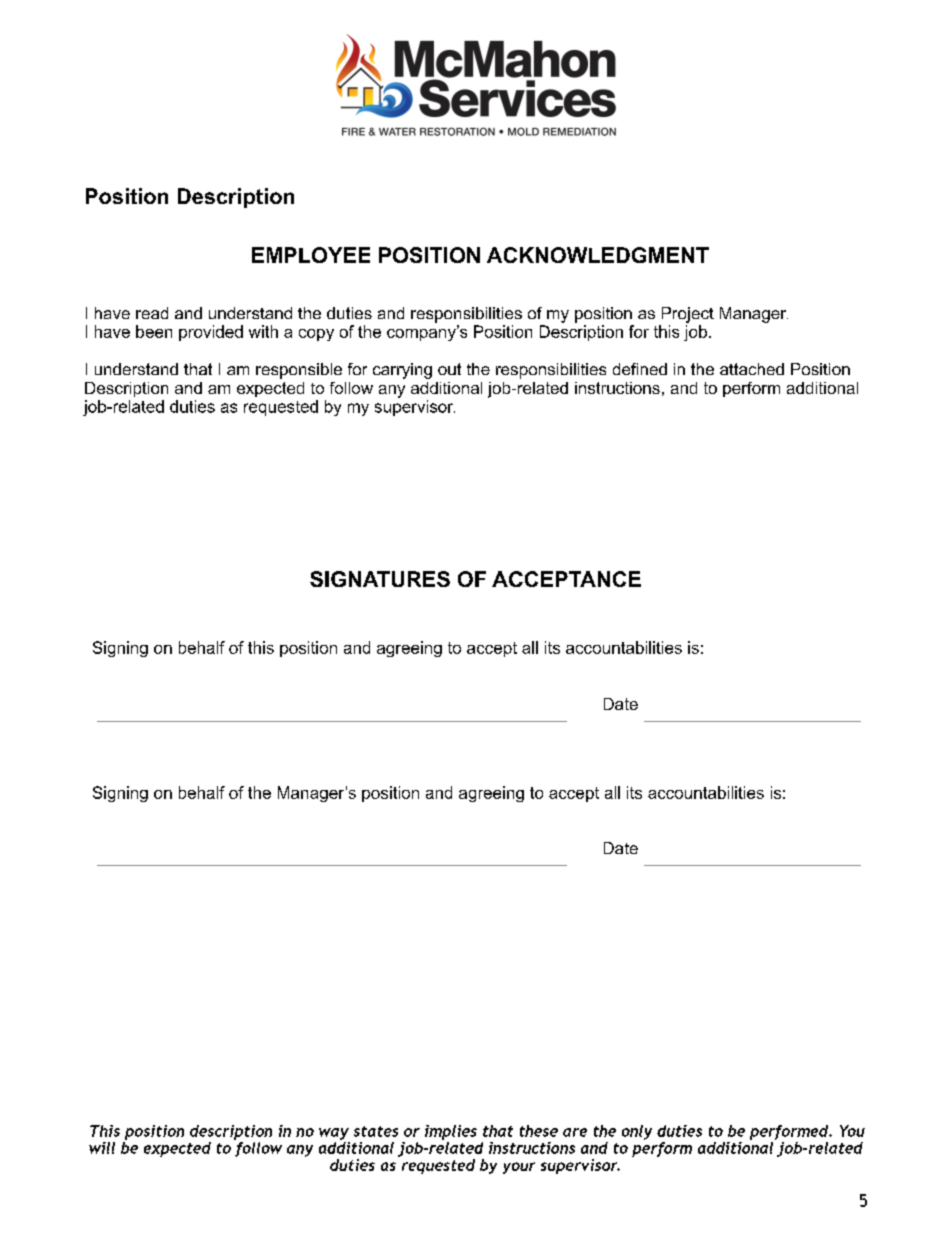 The image size is (952, 1233). Describe the element at coordinates (380, 579) in the page. I see `SIGNATURES` at that location.
